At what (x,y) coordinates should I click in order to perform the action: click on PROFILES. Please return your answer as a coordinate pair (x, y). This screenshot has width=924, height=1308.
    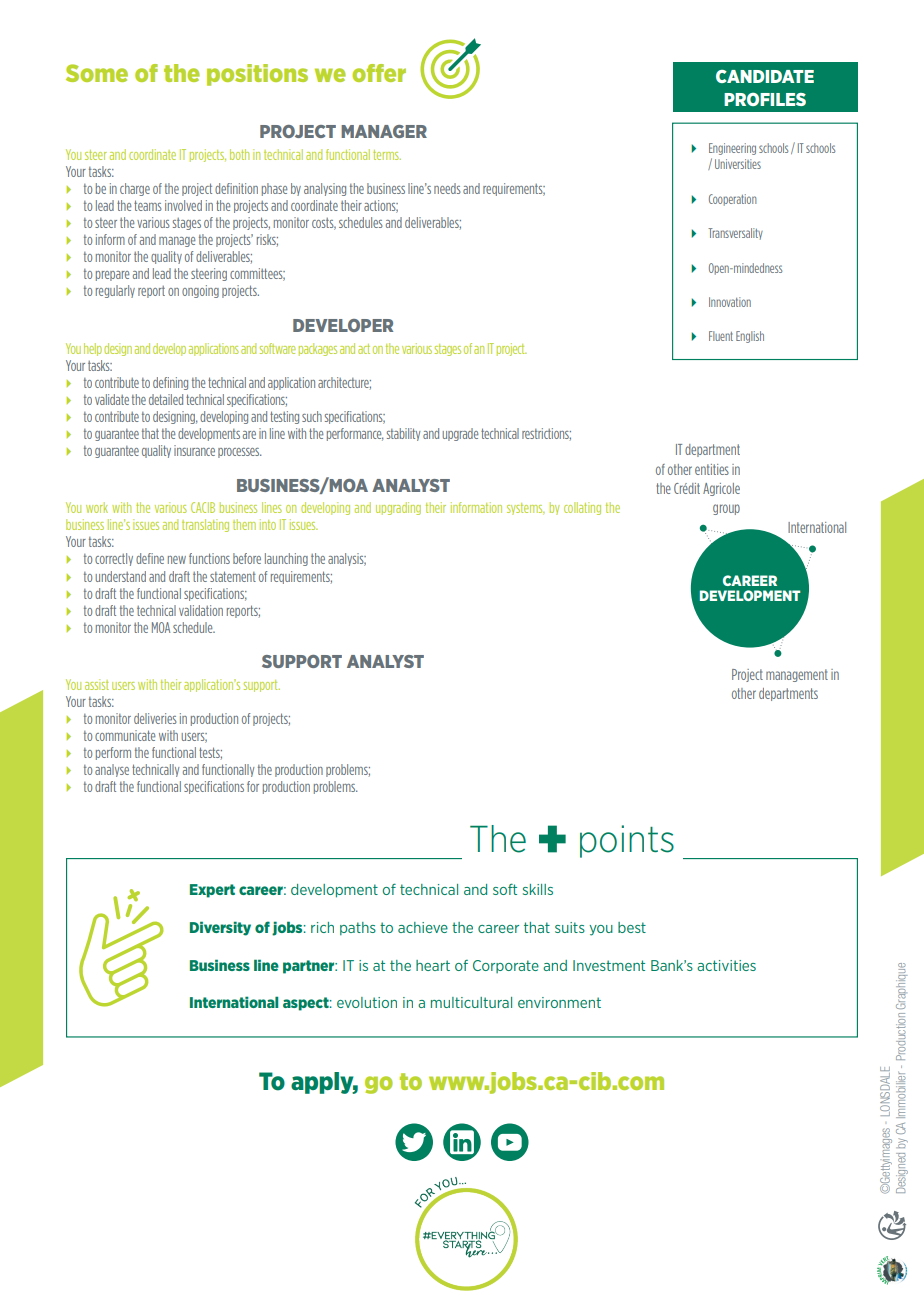
    Looking at the image, I should click on (765, 99).
